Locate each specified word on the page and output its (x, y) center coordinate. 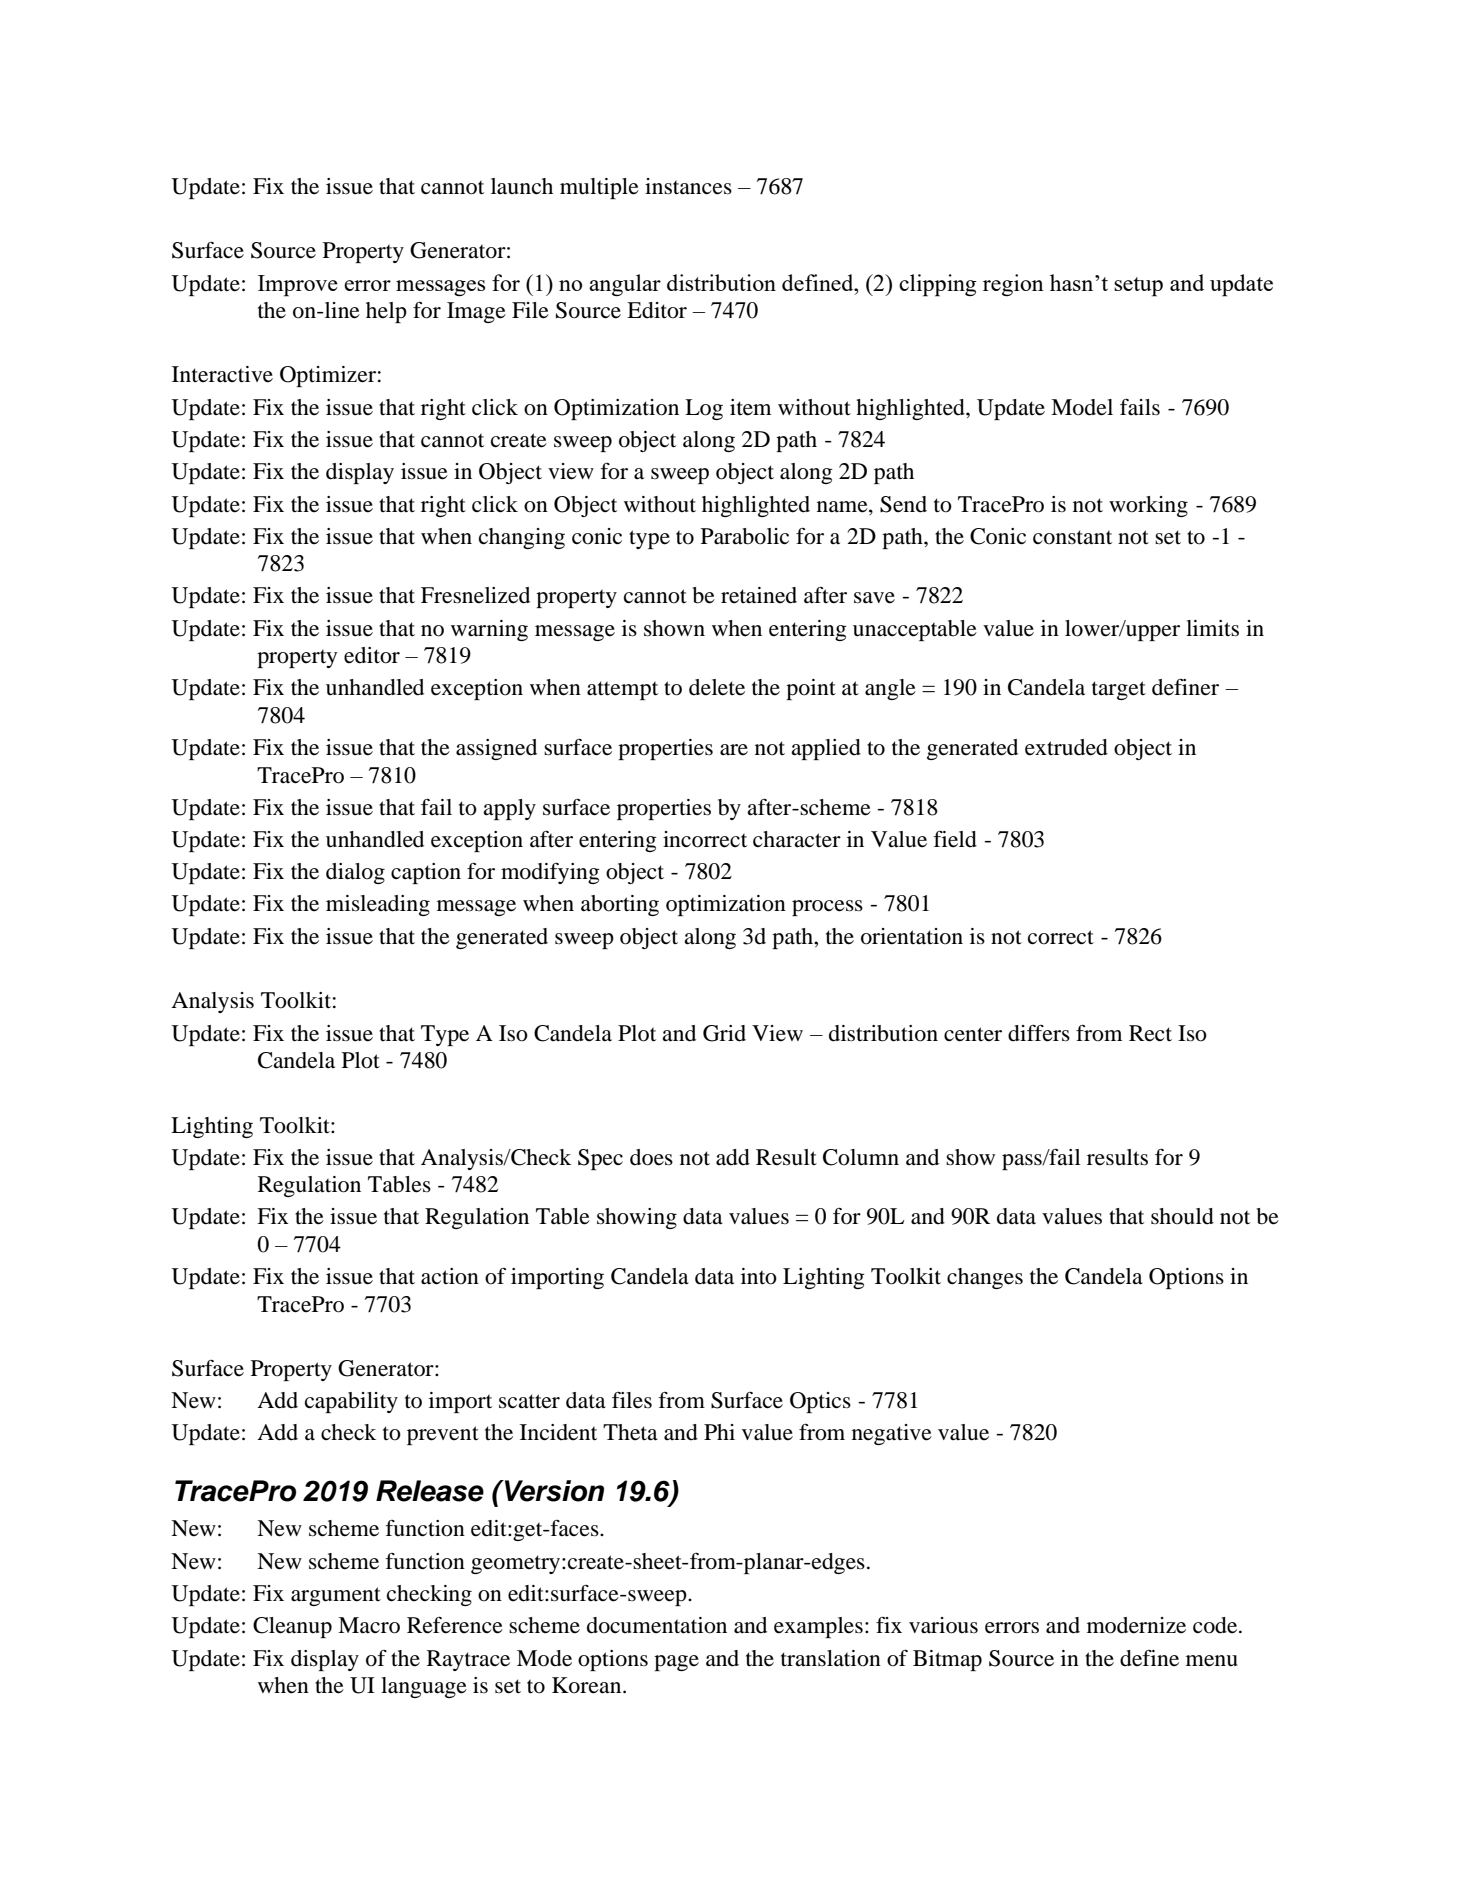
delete (717, 687)
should (1182, 1216)
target (1119, 690)
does (651, 1157)
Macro (369, 1625)
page (676, 1663)
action (450, 1276)
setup (1138, 287)
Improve (298, 286)
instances (688, 186)
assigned (496, 749)
